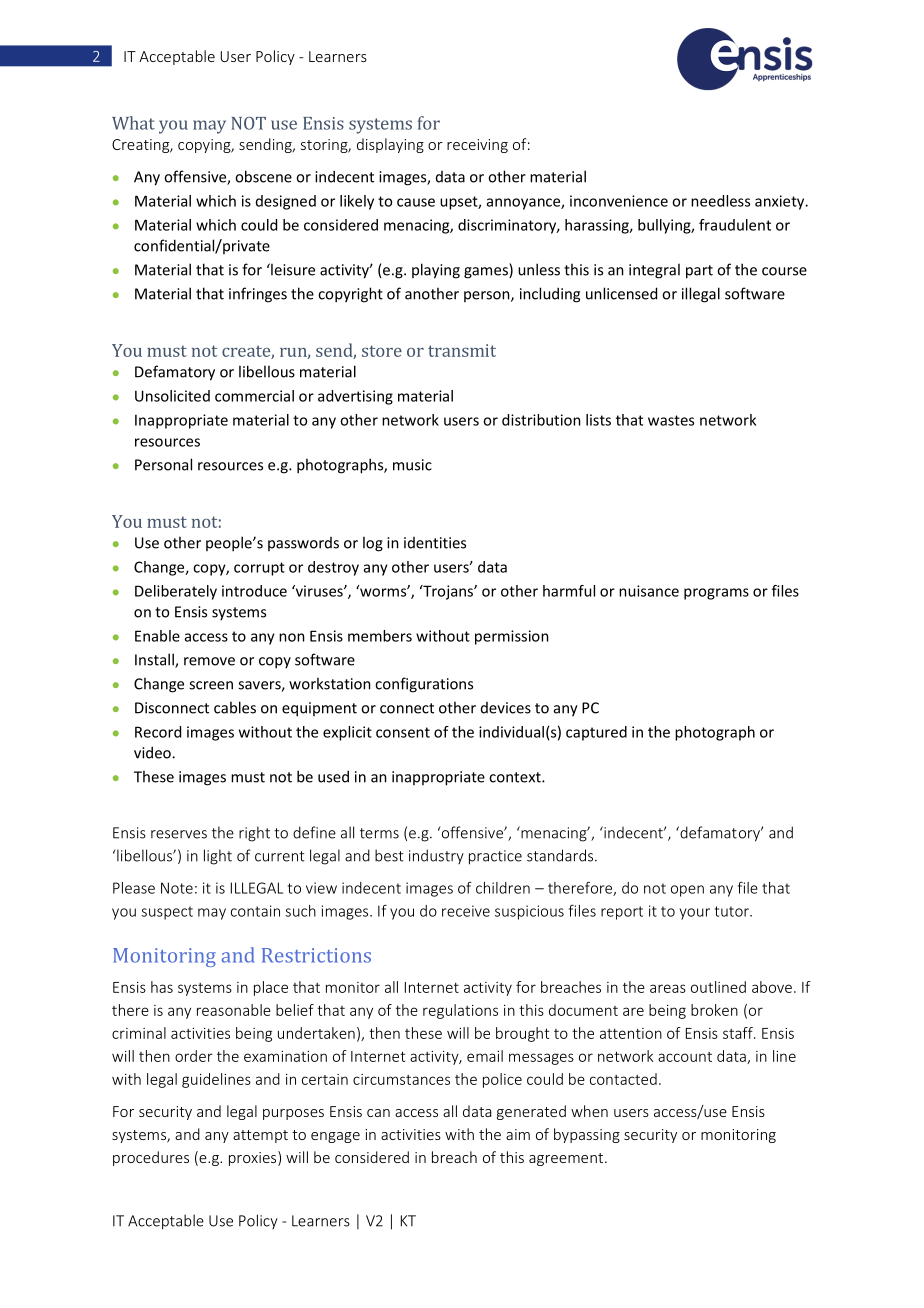 This image has width=924, height=1308. Describe the element at coordinates (720, 201) in the image. I see `needless` at that location.
